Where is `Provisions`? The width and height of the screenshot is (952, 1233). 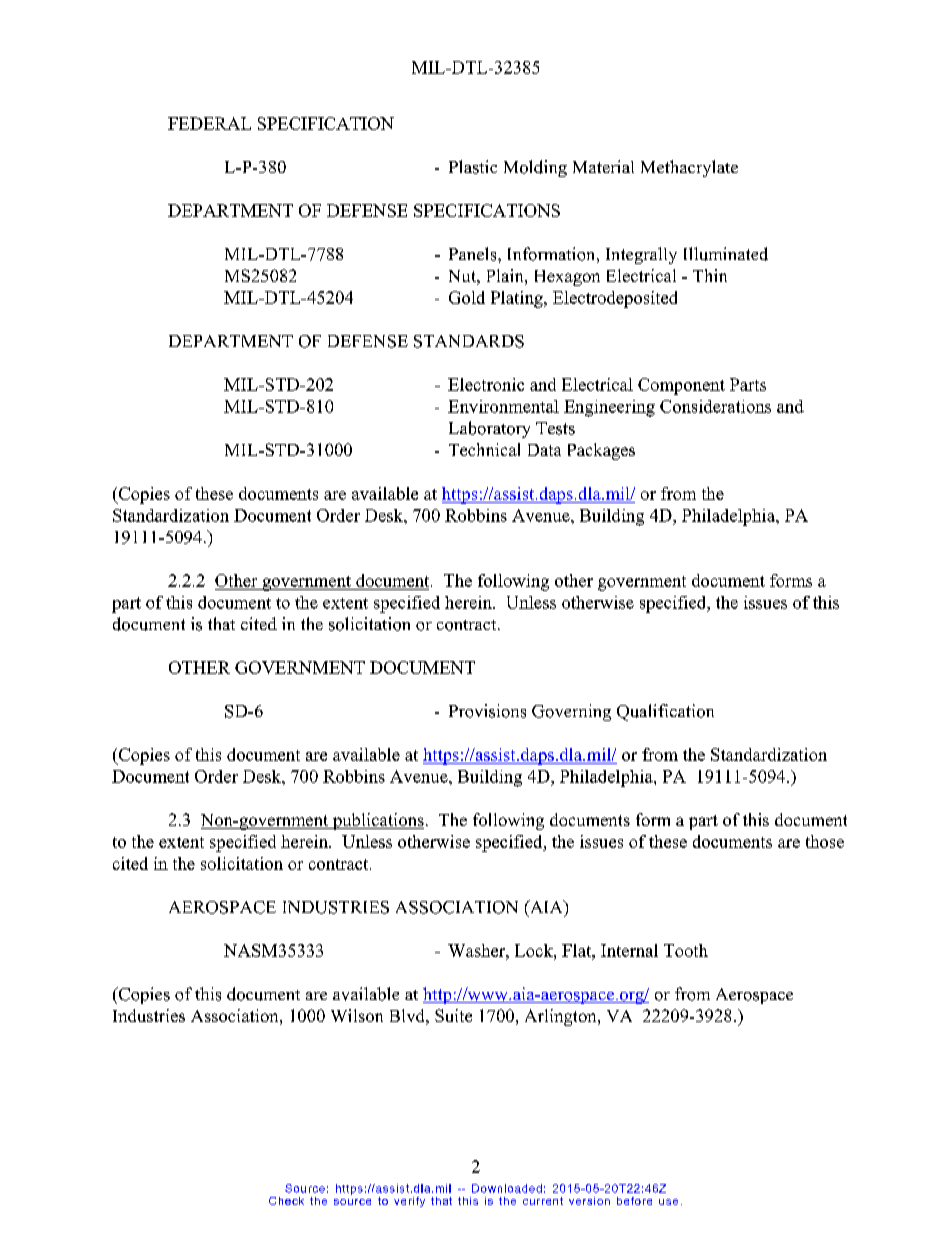 Provisions is located at coordinates (487, 711).
